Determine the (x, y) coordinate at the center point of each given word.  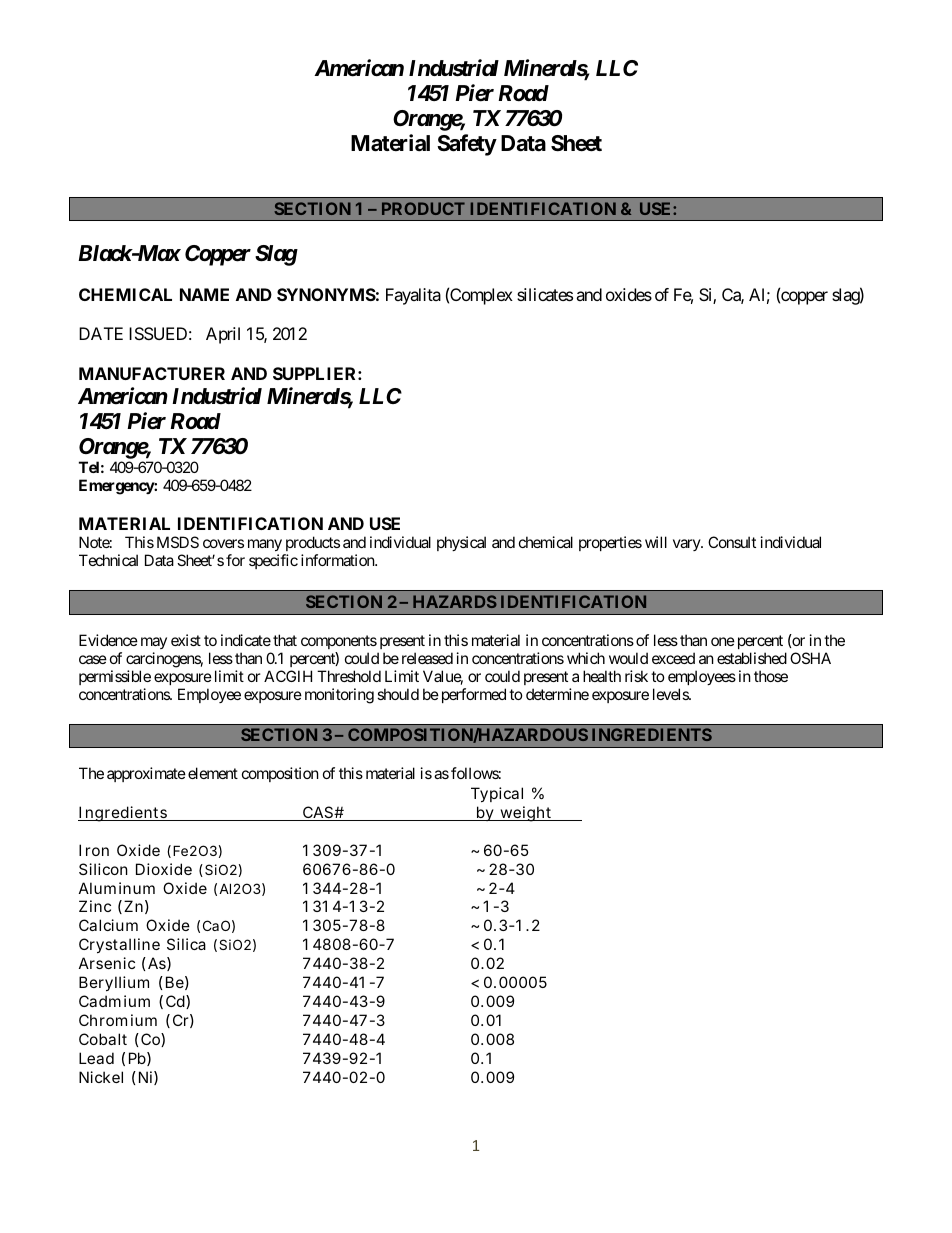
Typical (497, 794)
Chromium (118, 1020)
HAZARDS (455, 601)
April (223, 335)
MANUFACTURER (152, 373)
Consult (732, 542)
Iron (94, 850)
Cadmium (114, 1001)
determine (557, 694)
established (752, 658)
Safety (467, 145)
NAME (204, 294)
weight (526, 814)
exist (186, 640)
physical (461, 543)
